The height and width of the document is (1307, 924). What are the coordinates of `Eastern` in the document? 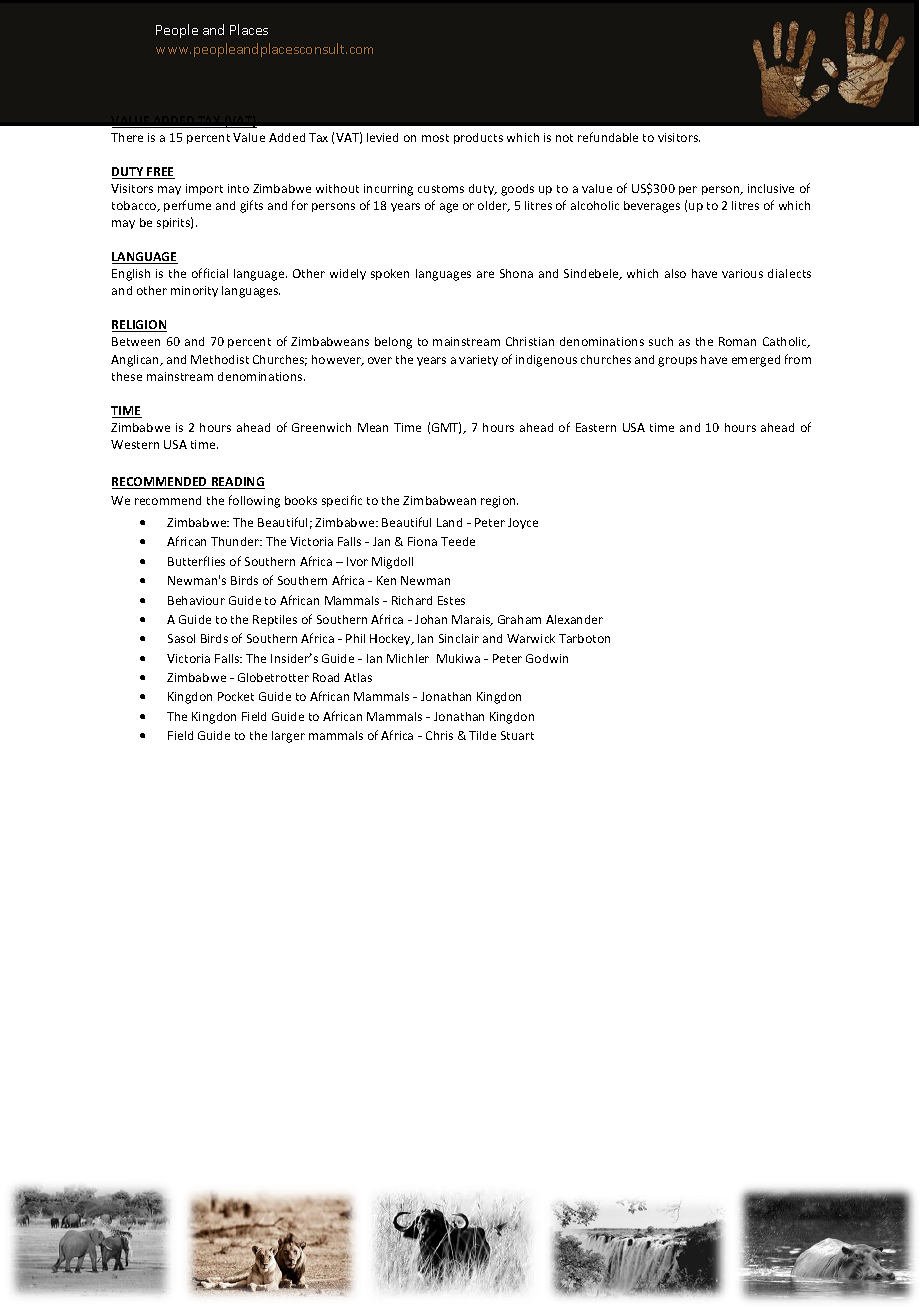 It's located at (596, 427).
